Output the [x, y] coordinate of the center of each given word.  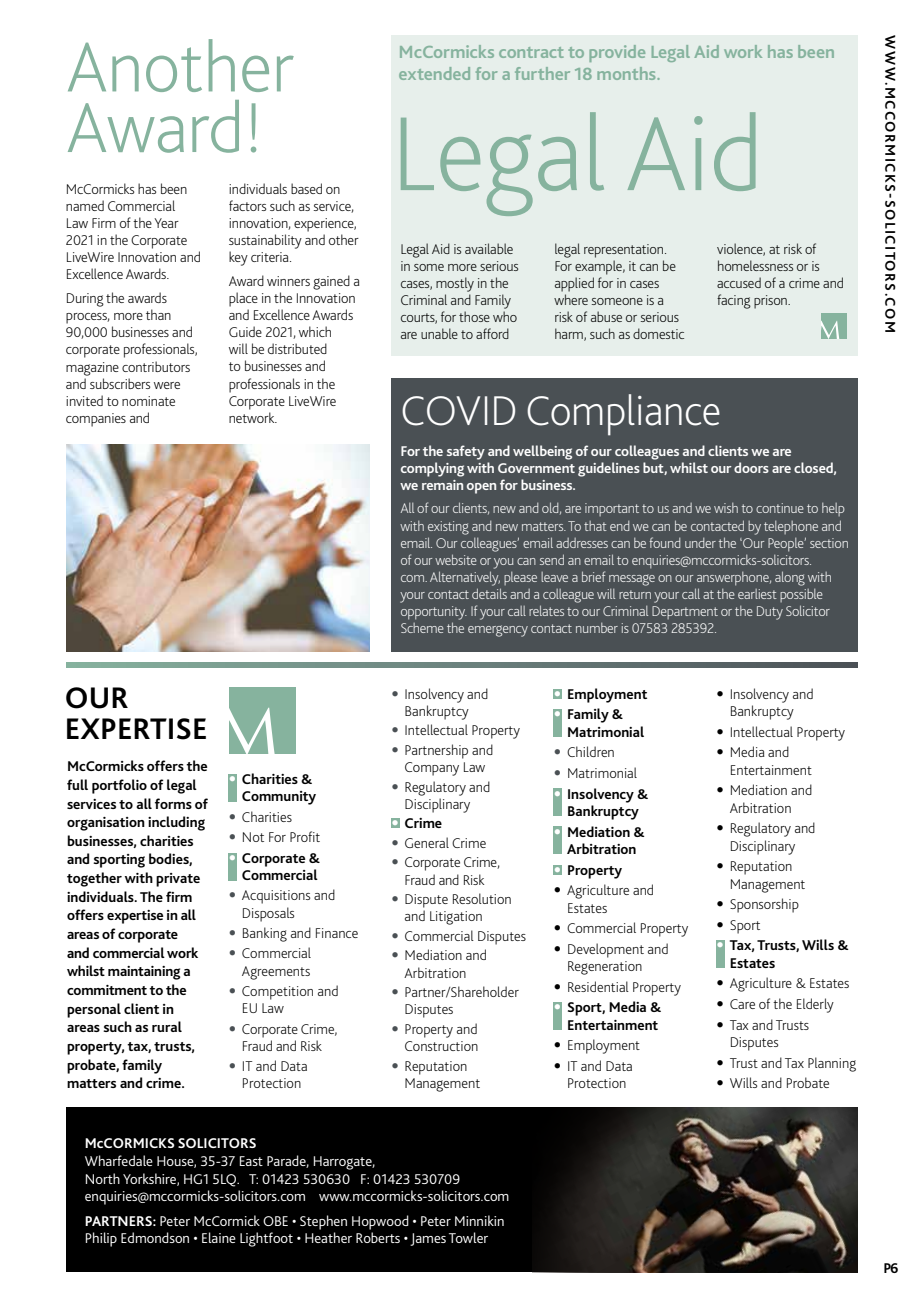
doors [751, 467]
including [176, 823]
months [627, 73]
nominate [148, 401]
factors [247, 205]
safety [466, 452]
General [427, 842]
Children [590, 751]
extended [434, 73]
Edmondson [155, 1237]
